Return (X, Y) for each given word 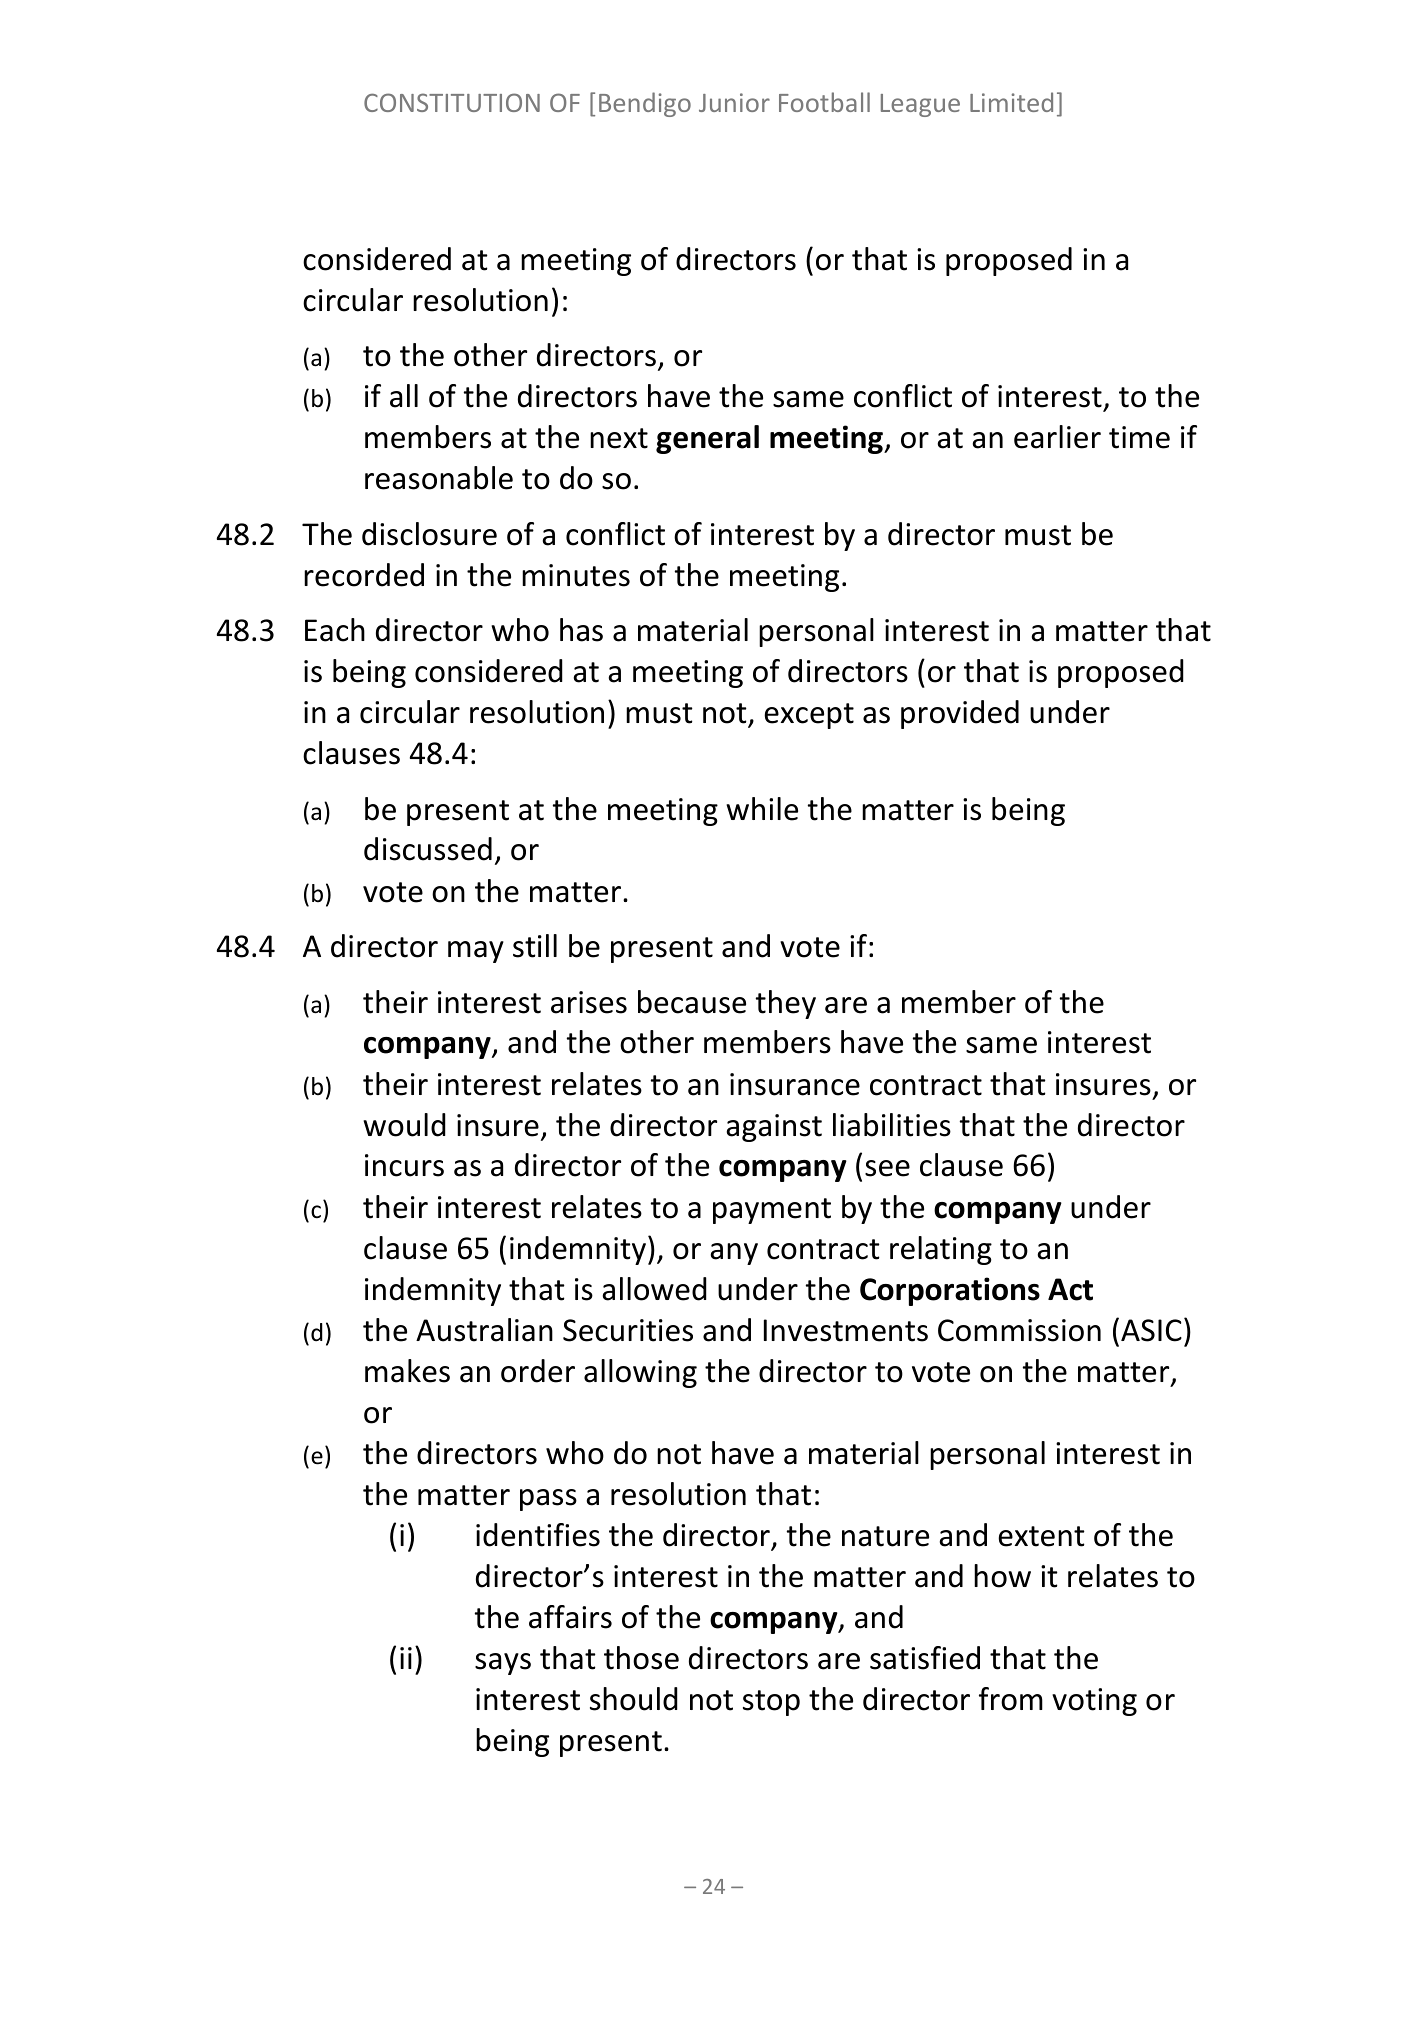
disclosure (429, 534)
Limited (1011, 102)
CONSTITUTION (452, 102)
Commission (1019, 1330)
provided (960, 714)
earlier (1057, 437)
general (707, 439)
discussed (428, 849)
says (503, 1664)
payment (772, 1211)
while (762, 809)
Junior (734, 102)
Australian (484, 1330)
